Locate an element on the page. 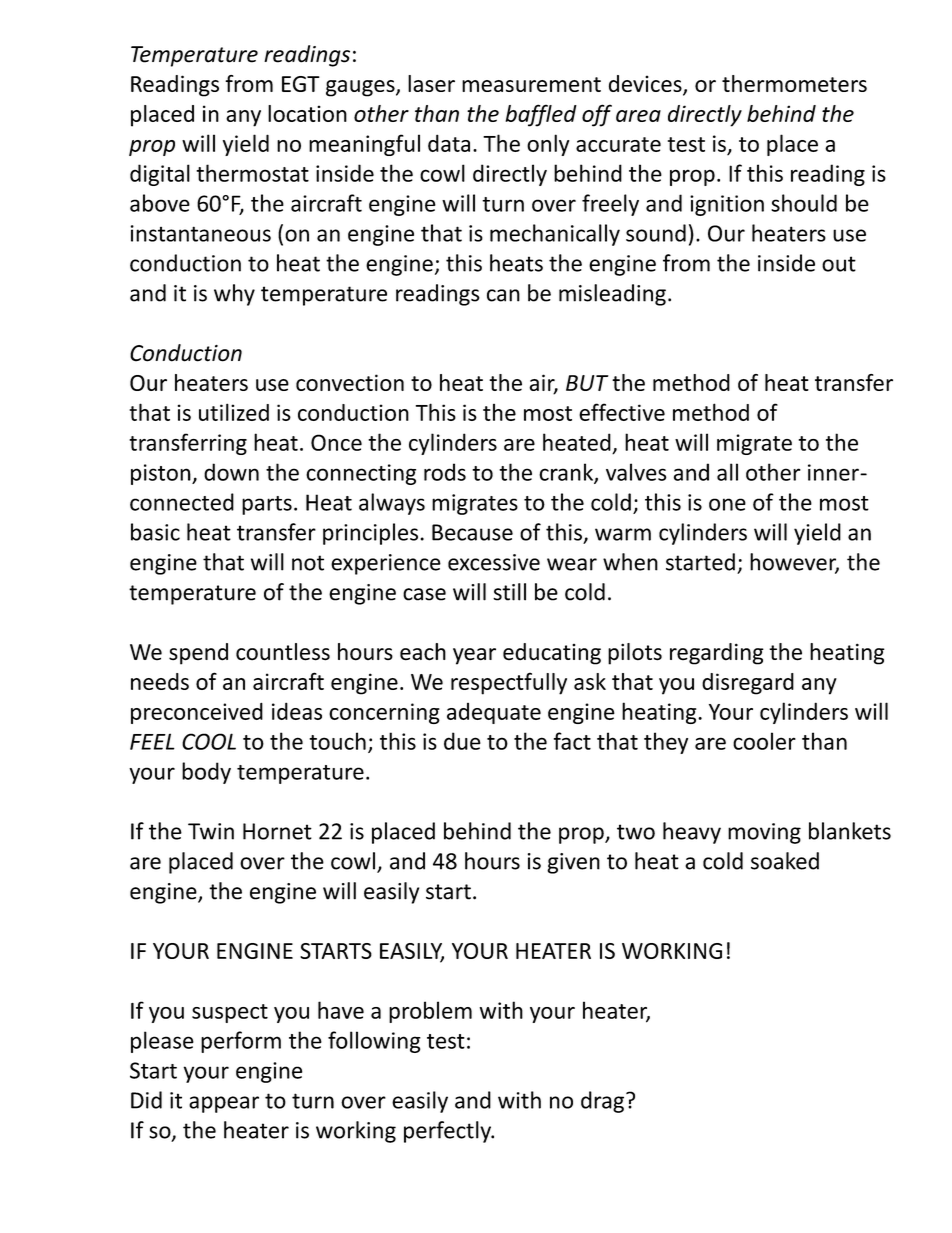  not is located at coordinates (308, 563).
